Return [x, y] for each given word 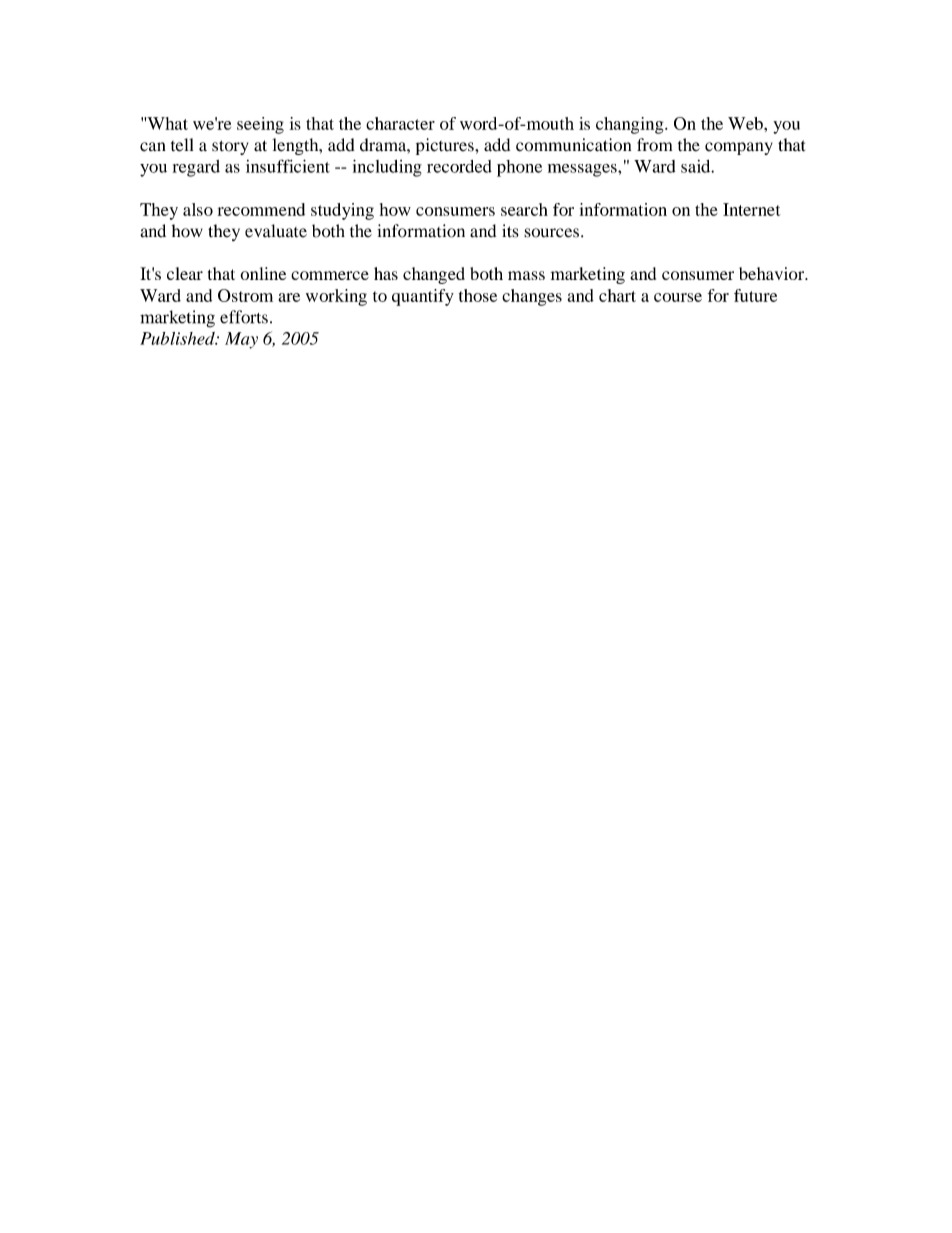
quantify [423, 297]
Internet [752, 209]
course [678, 297]
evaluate [276, 231]
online [263, 273]
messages [583, 170]
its [510, 231]
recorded [459, 166]
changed [434, 275]
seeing [260, 125]
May [241, 340]
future [755, 295]
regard [196, 168]
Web [746, 123]
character [400, 123]
